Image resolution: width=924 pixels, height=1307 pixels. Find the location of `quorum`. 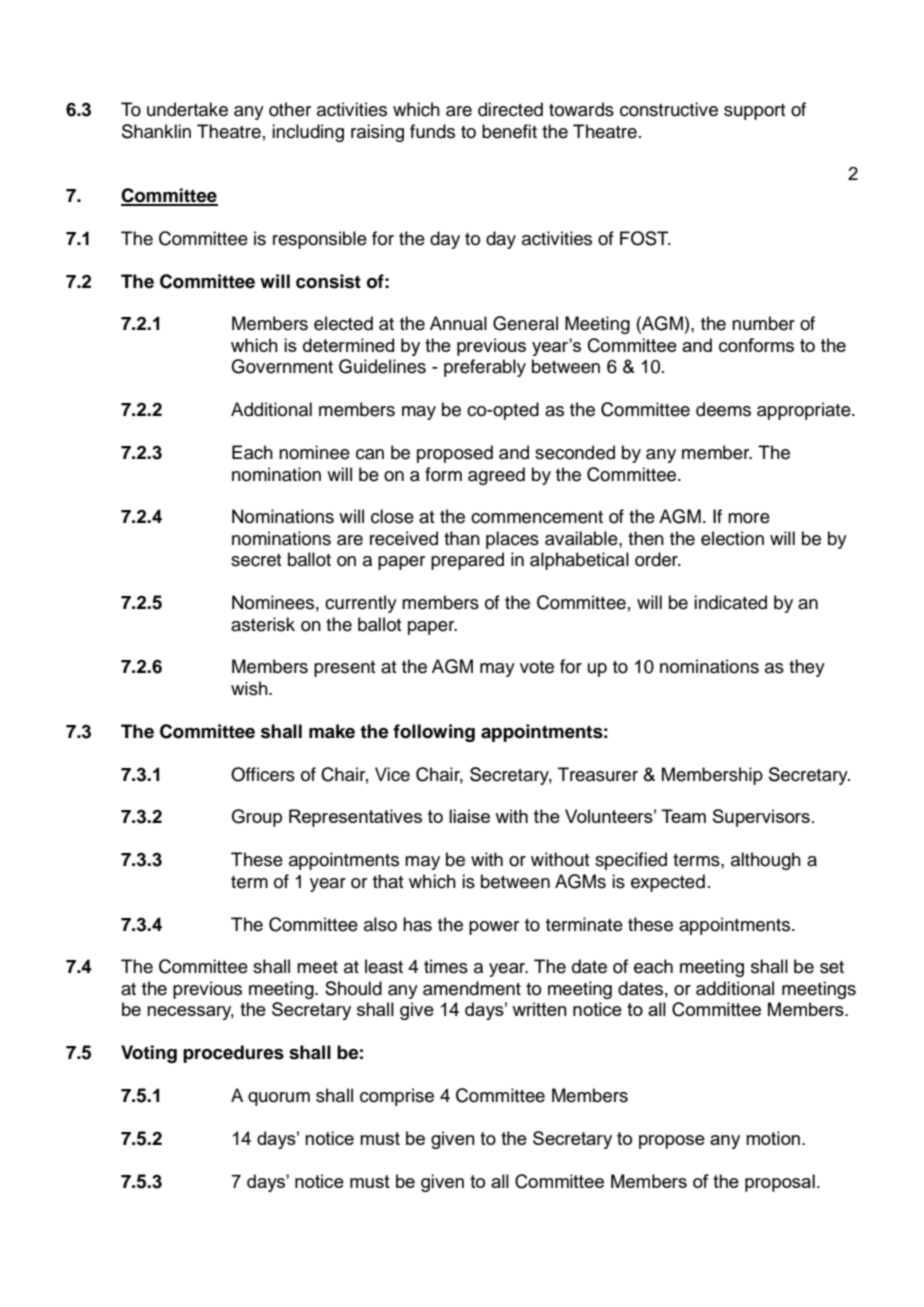

quorum is located at coordinates (279, 1099).
